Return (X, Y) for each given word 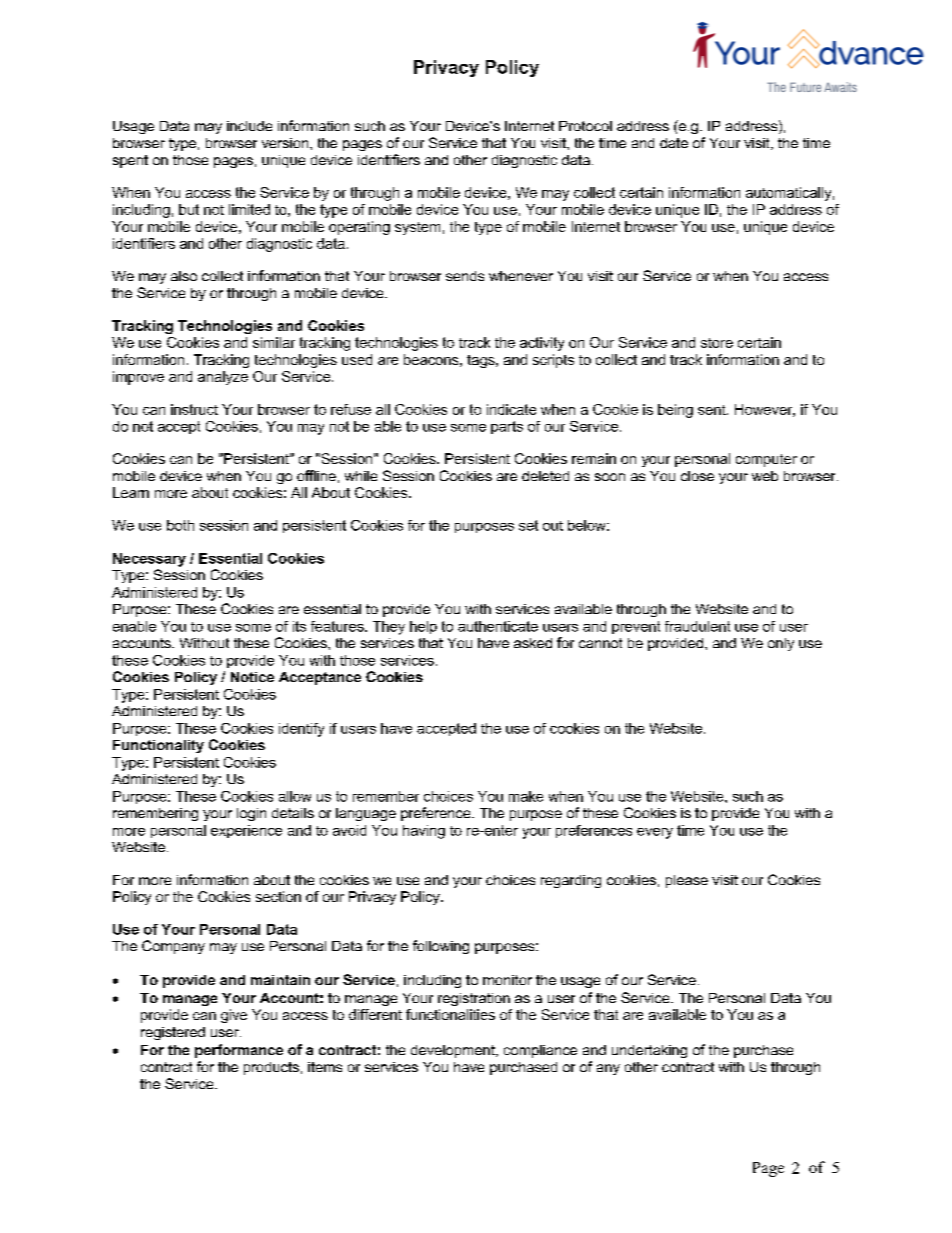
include (249, 126)
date (674, 143)
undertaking (649, 1051)
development (454, 1051)
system (417, 228)
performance (239, 1051)
